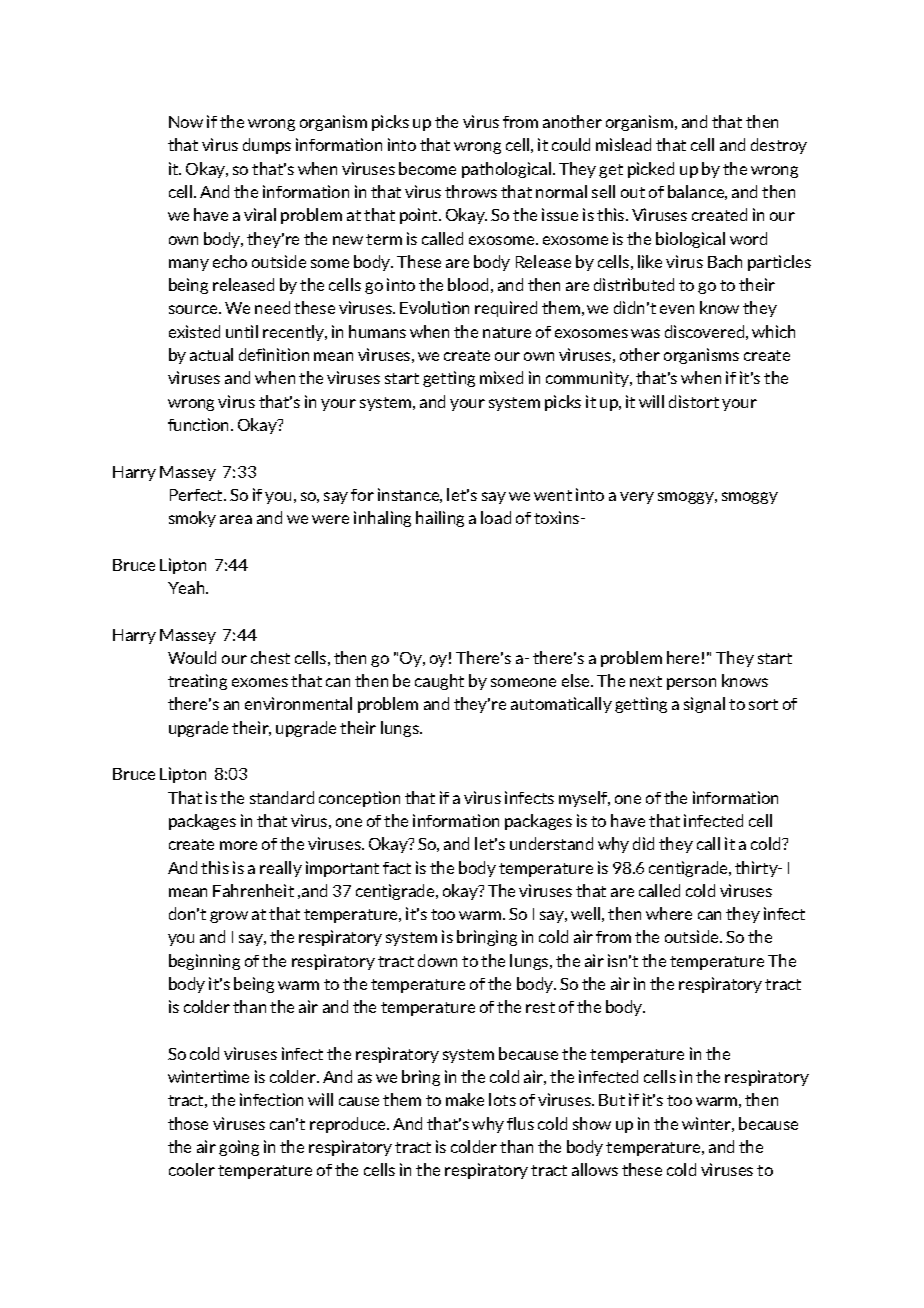 The height and width of the document is (1308, 924). What do you see at coordinates (471, 191) in the document?
I see `throws` at bounding box center [471, 191].
